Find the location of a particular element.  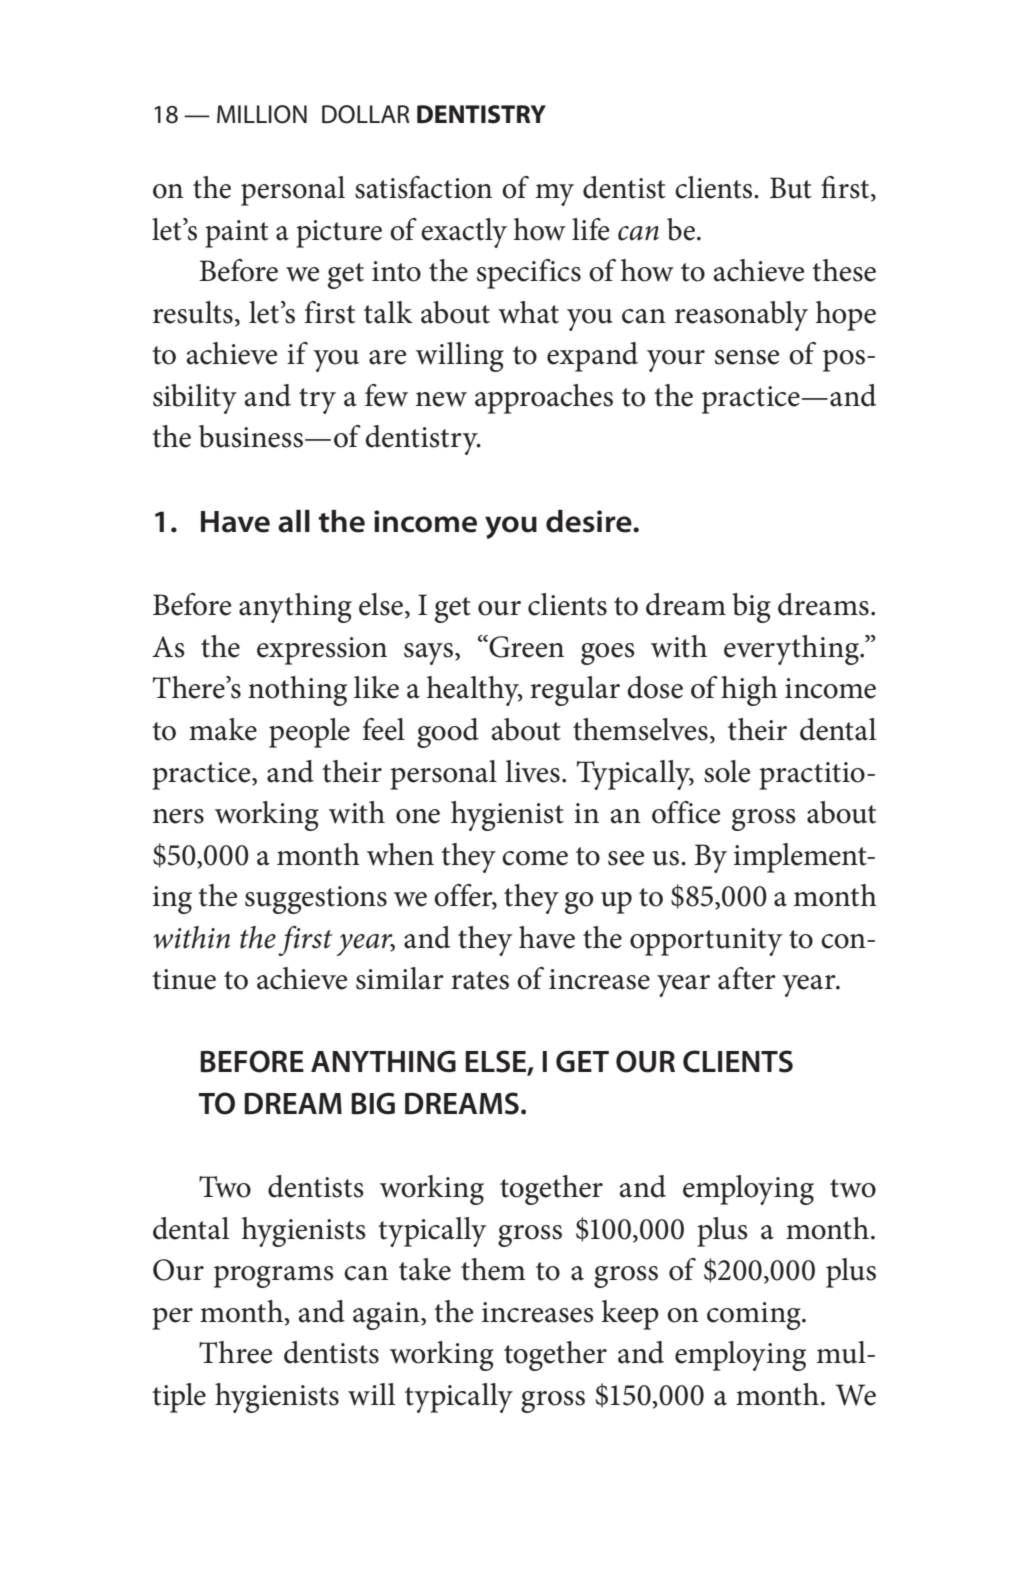

But is located at coordinates (791, 188).
